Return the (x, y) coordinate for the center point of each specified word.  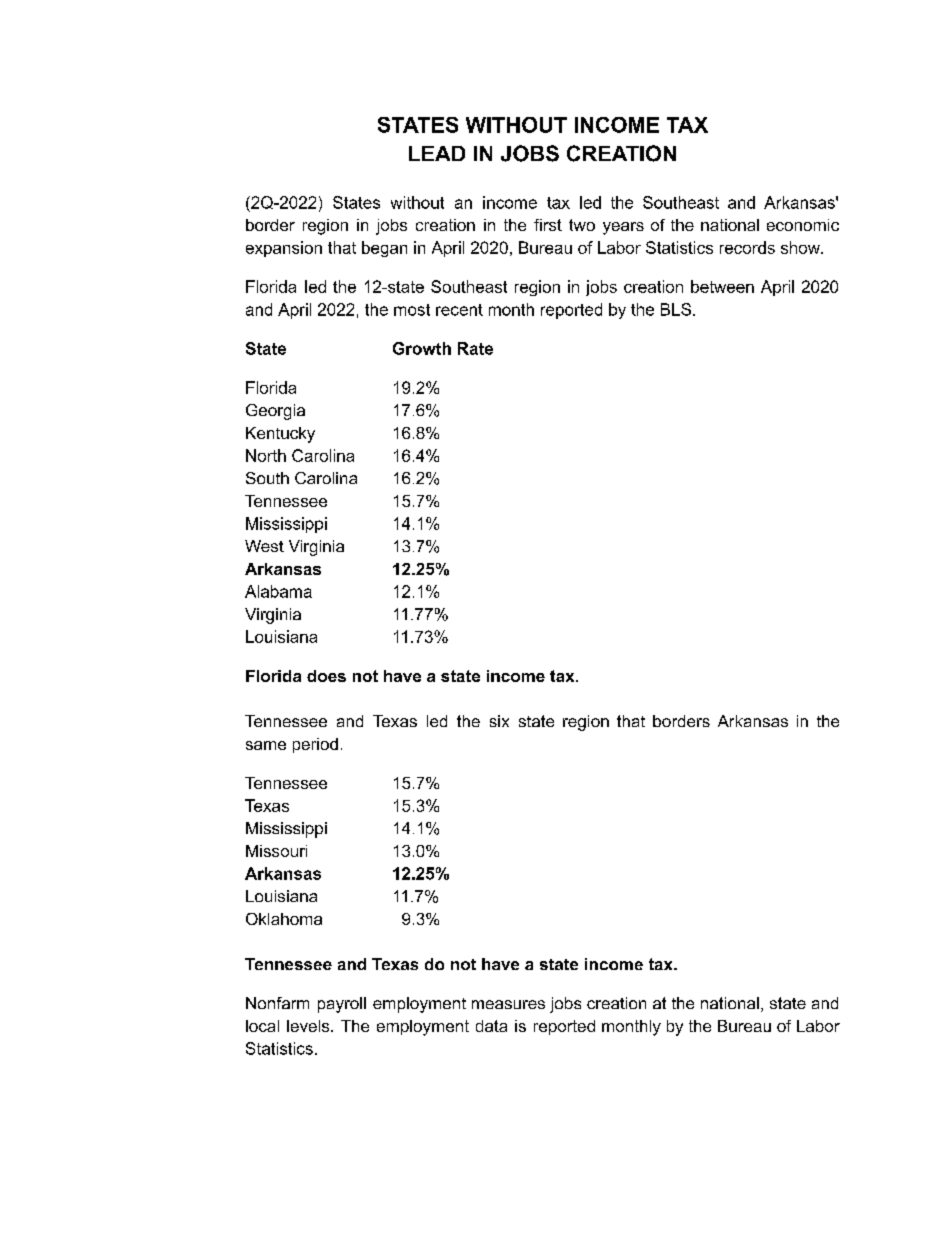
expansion (284, 249)
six (499, 721)
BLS (676, 309)
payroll (342, 1005)
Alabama (278, 591)
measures (508, 1004)
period (315, 745)
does (326, 676)
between (722, 286)
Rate (475, 348)
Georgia (275, 412)
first (548, 225)
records (747, 247)
